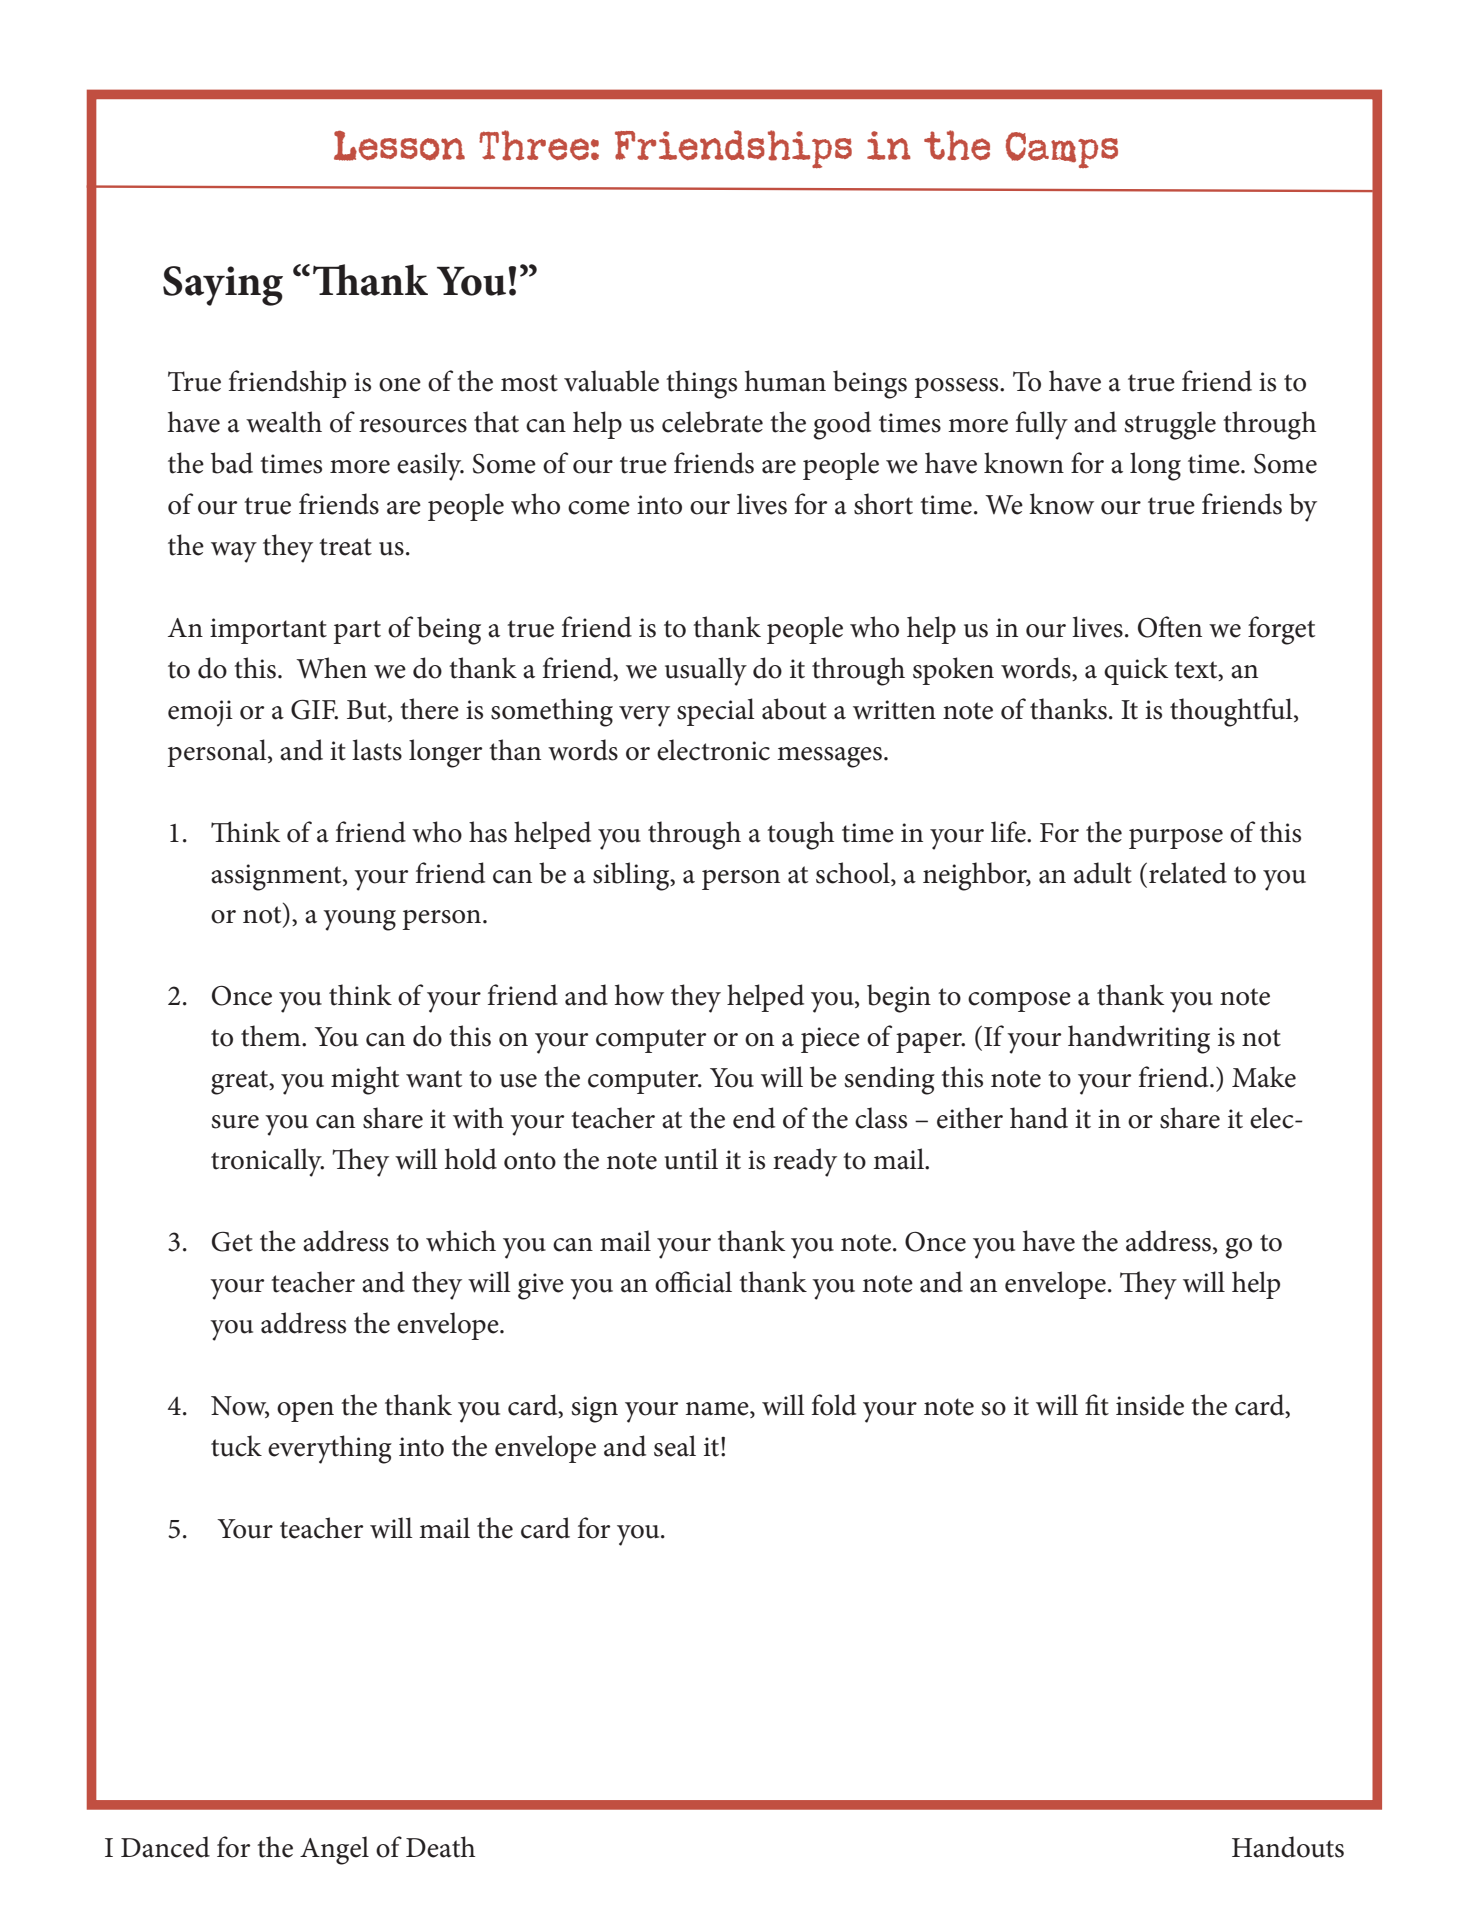 This image has height=1908, width=1474. I want to click on related, so click(1188, 873).
